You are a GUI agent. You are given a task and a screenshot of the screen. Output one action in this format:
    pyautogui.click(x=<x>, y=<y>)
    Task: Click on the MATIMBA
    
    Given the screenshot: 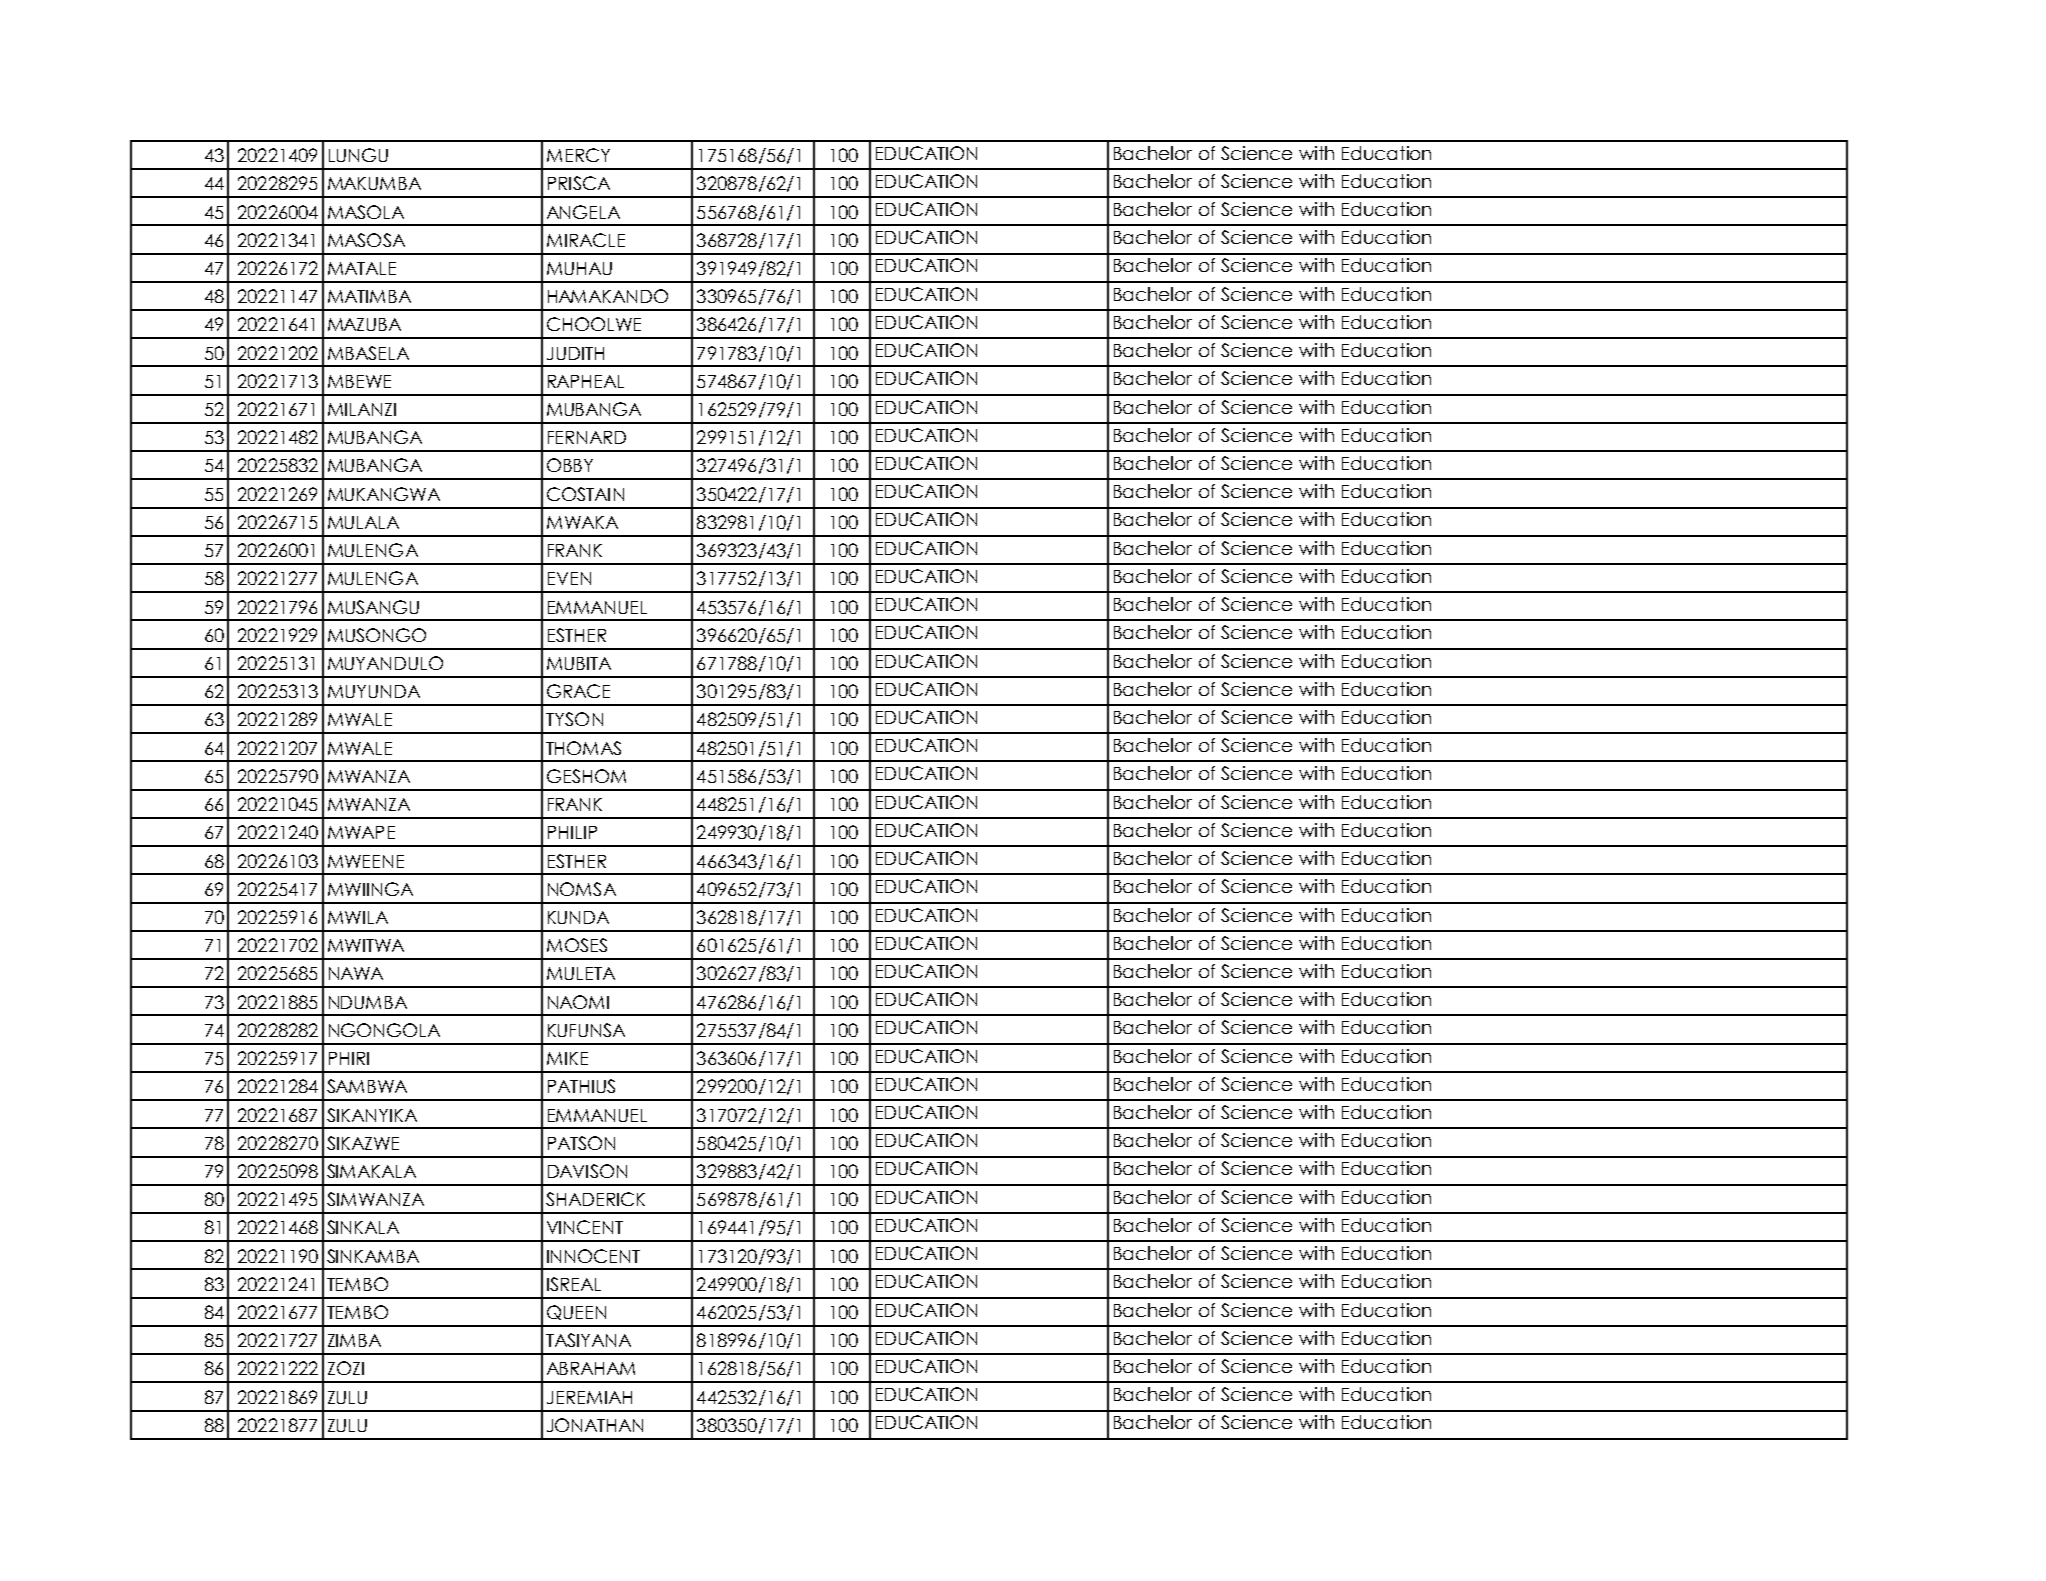 What is the action you would take?
    pyautogui.click(x=369, y=296)
